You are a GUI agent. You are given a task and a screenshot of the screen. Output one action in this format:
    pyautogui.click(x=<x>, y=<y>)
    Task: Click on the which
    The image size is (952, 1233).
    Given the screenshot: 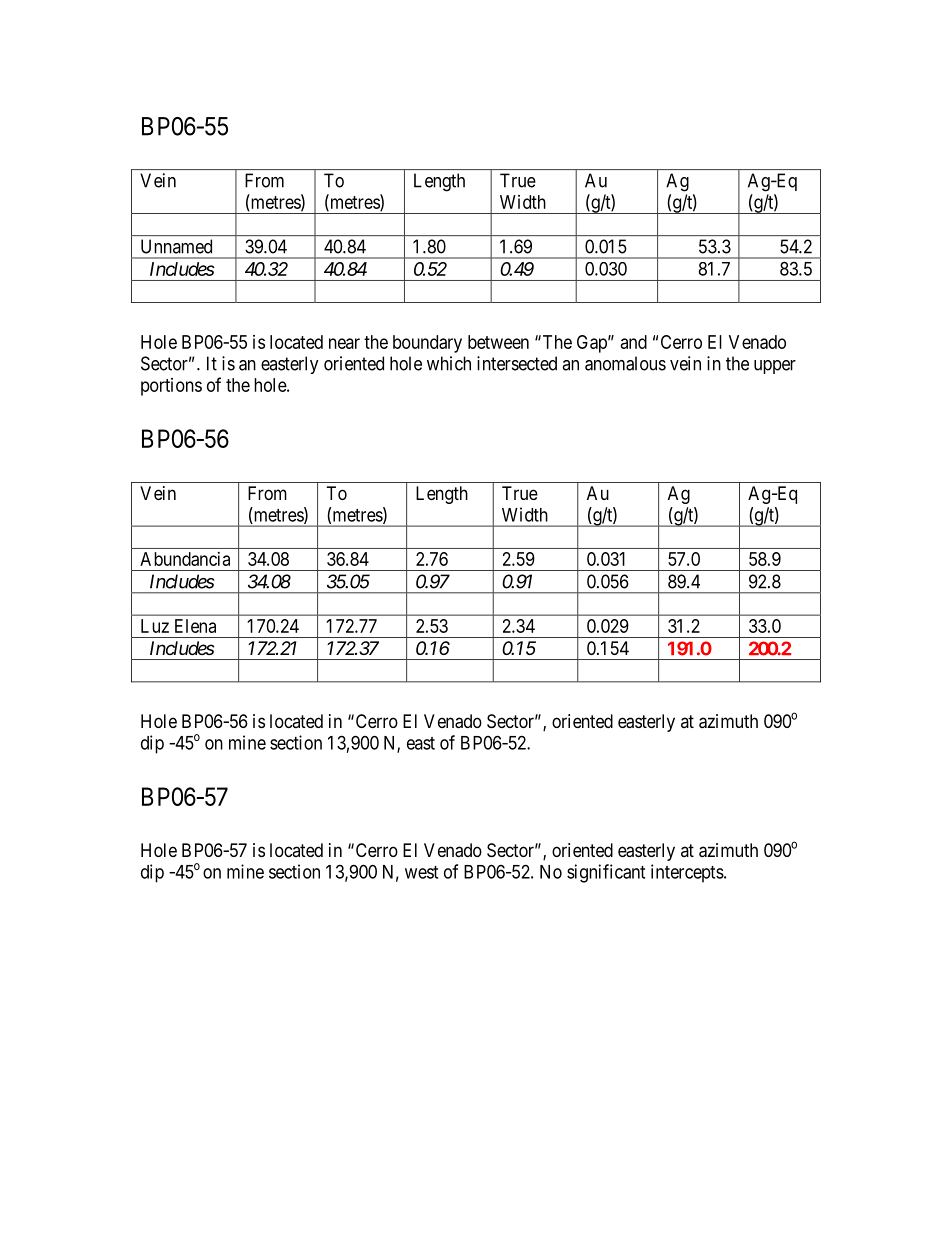 What is the action you would take?
    pyautogui.click(x=449, y=363)
